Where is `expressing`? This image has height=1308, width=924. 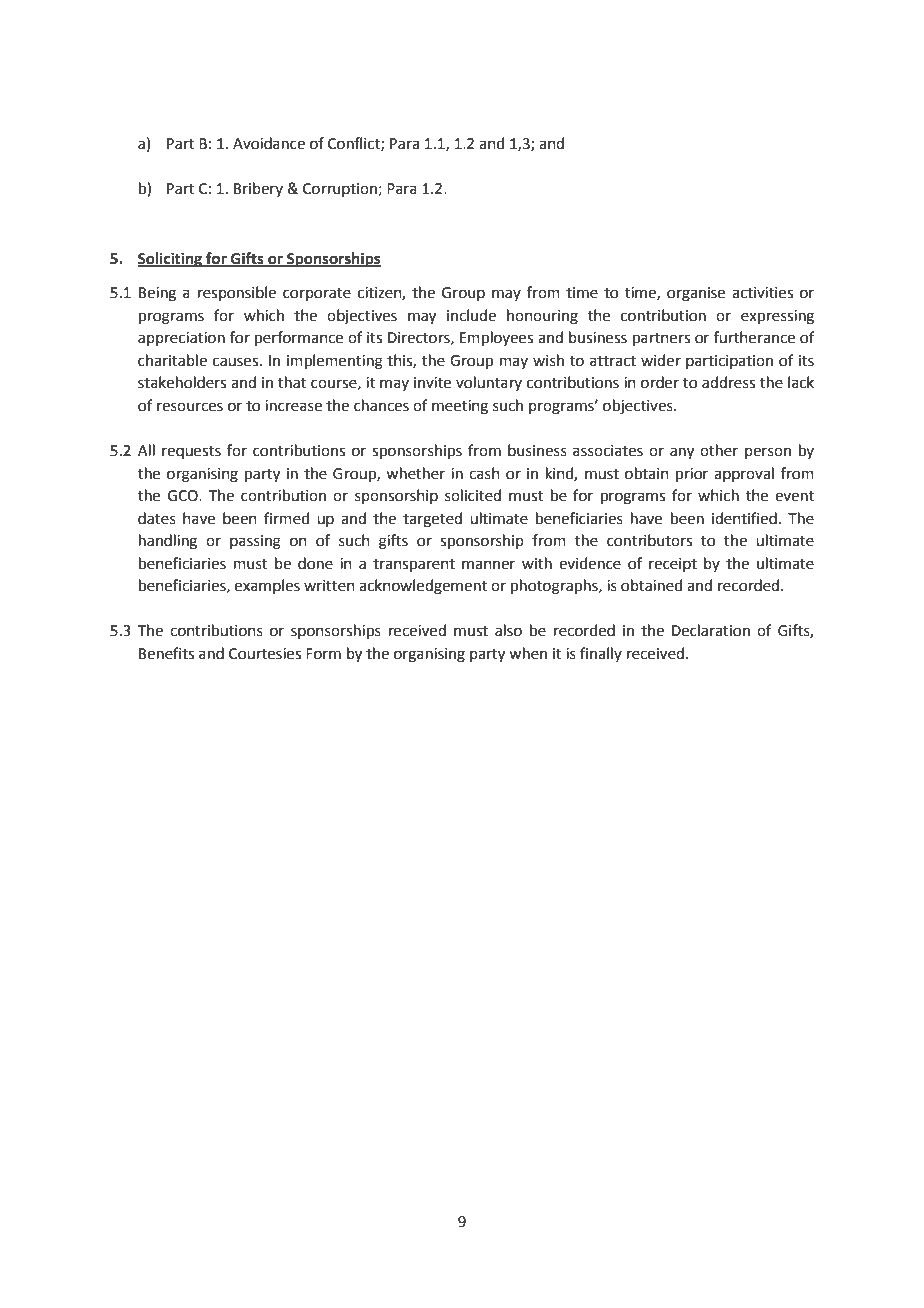
expressing is located at coordinates (777, 317).
